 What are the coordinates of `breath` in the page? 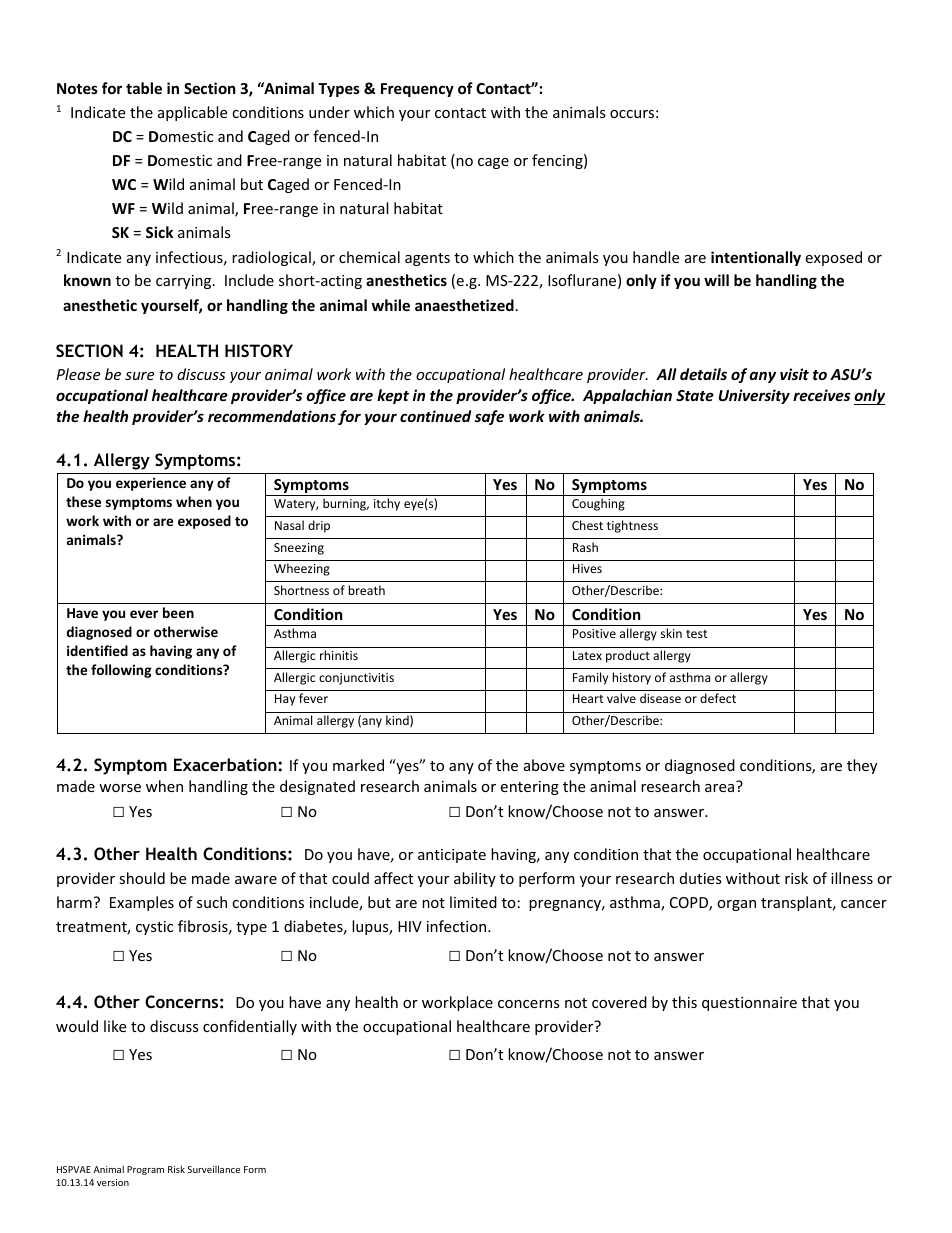 It's located at (366, 590).
